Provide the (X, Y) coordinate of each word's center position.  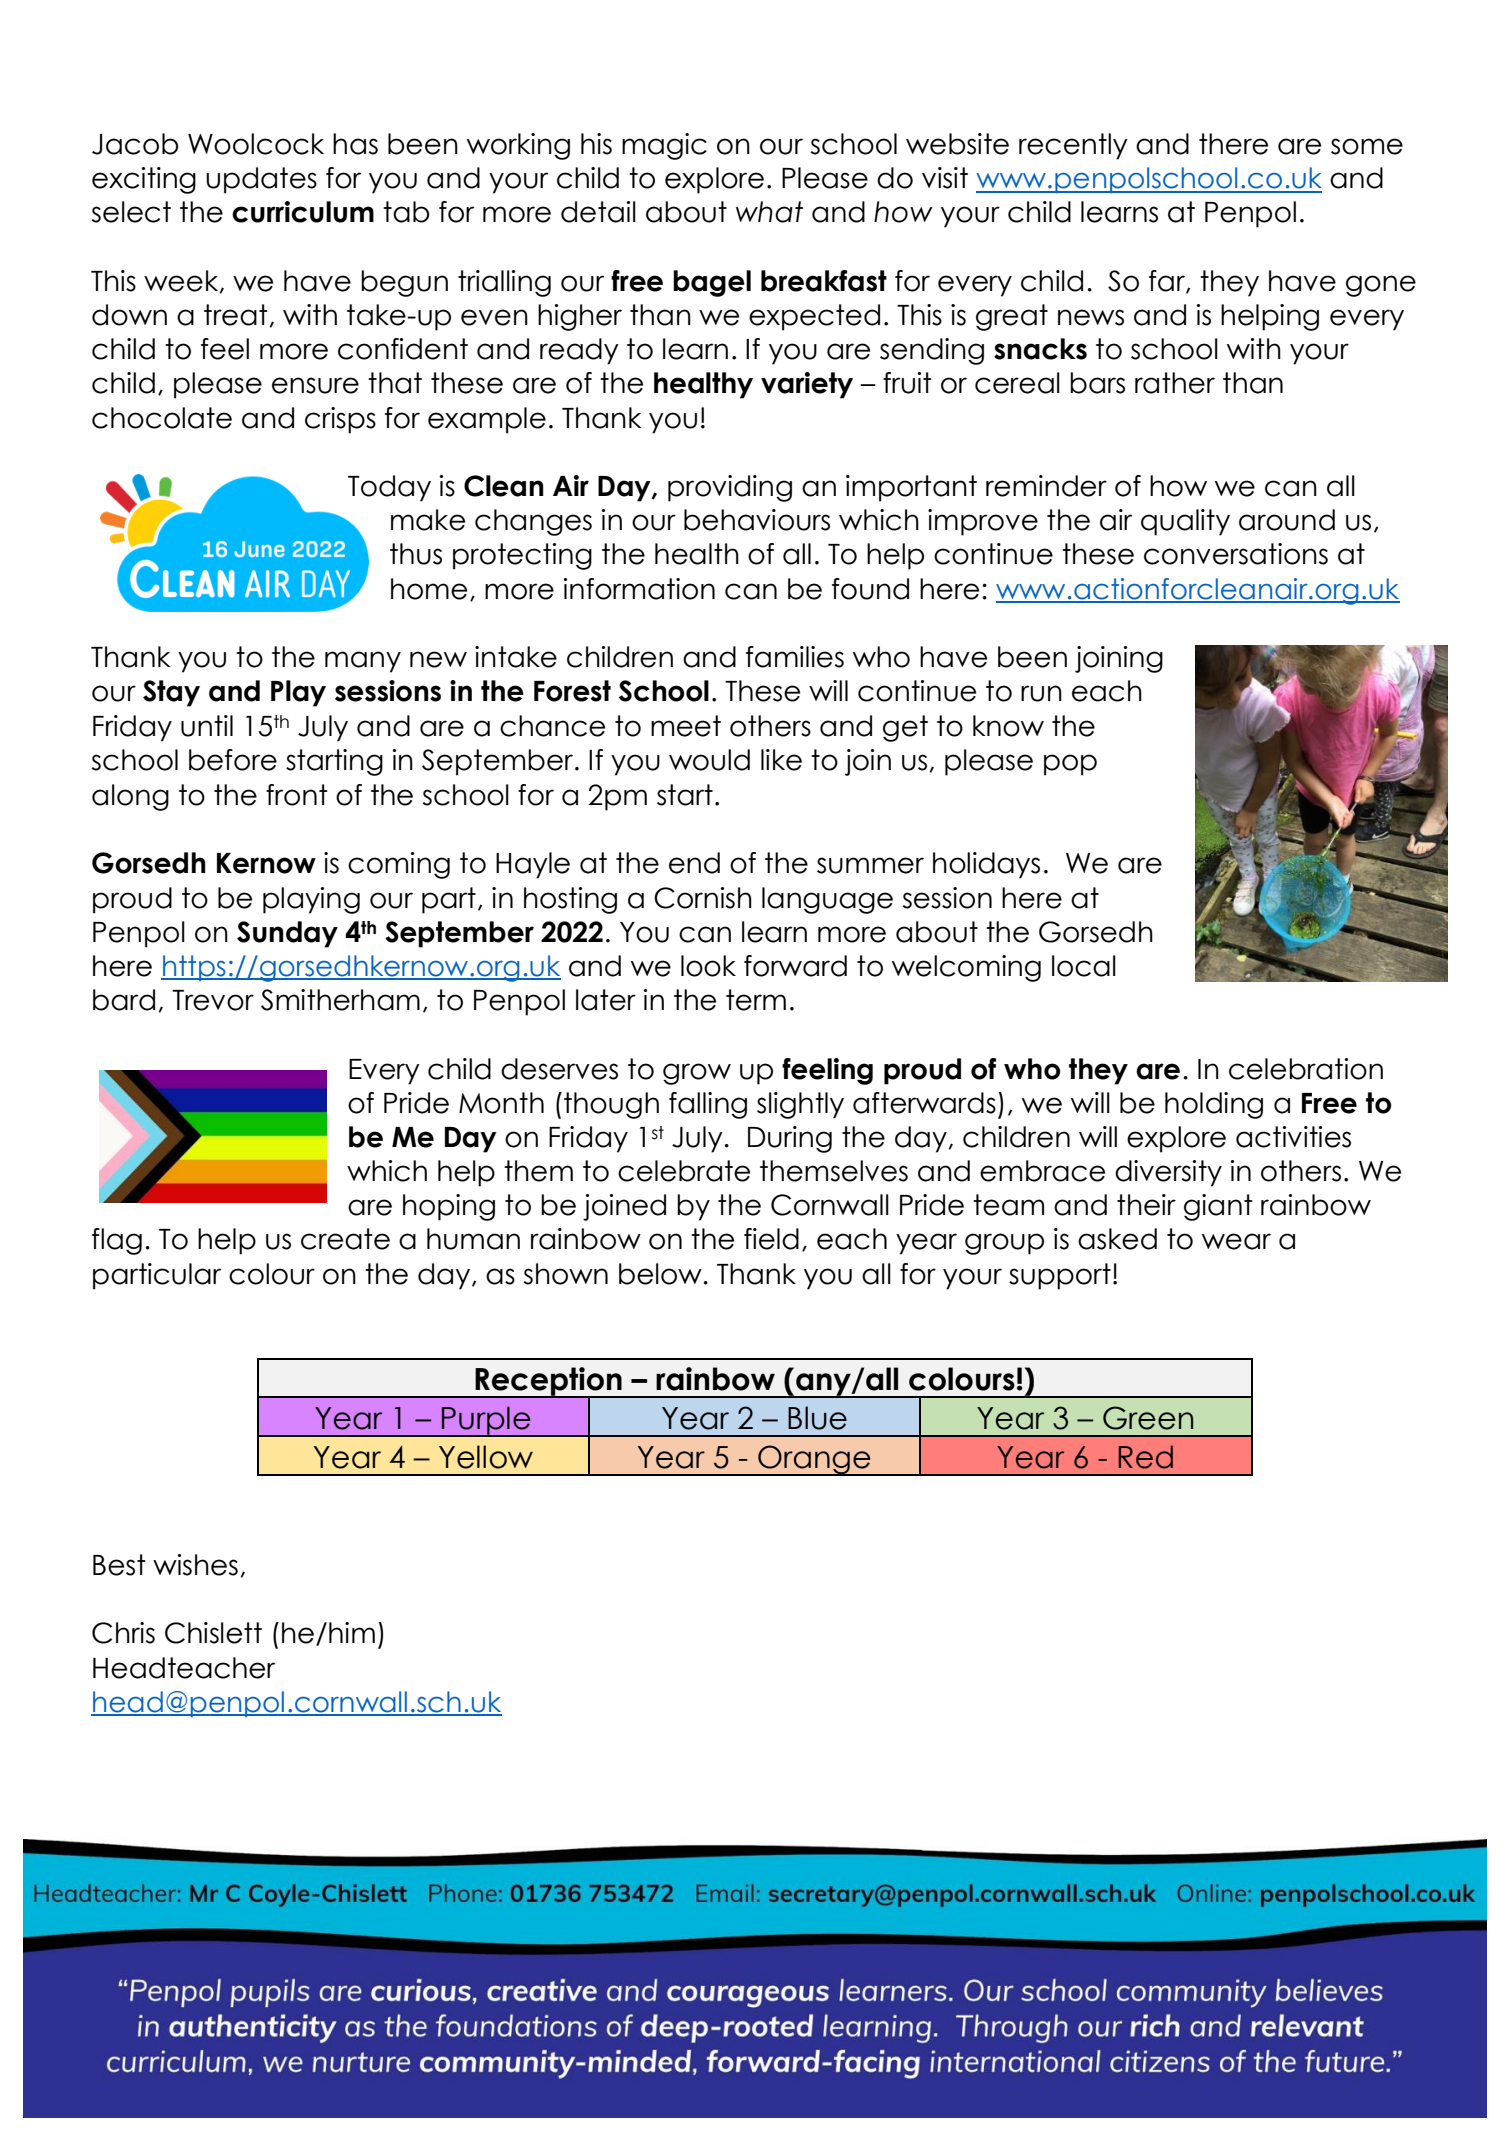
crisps (340, 420)
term (756, 1000)
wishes (195, 1565)
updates (261, 180)
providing (730, 488)
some (1367, 146)
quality (1185, 522)
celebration (1306, 1069)
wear (1236, 1241)
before (233, 760)
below (661, 1274)
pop (1070, 765)
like (781, 760)
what (769, 212)
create (345, 1239)
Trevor (213, 1000)
